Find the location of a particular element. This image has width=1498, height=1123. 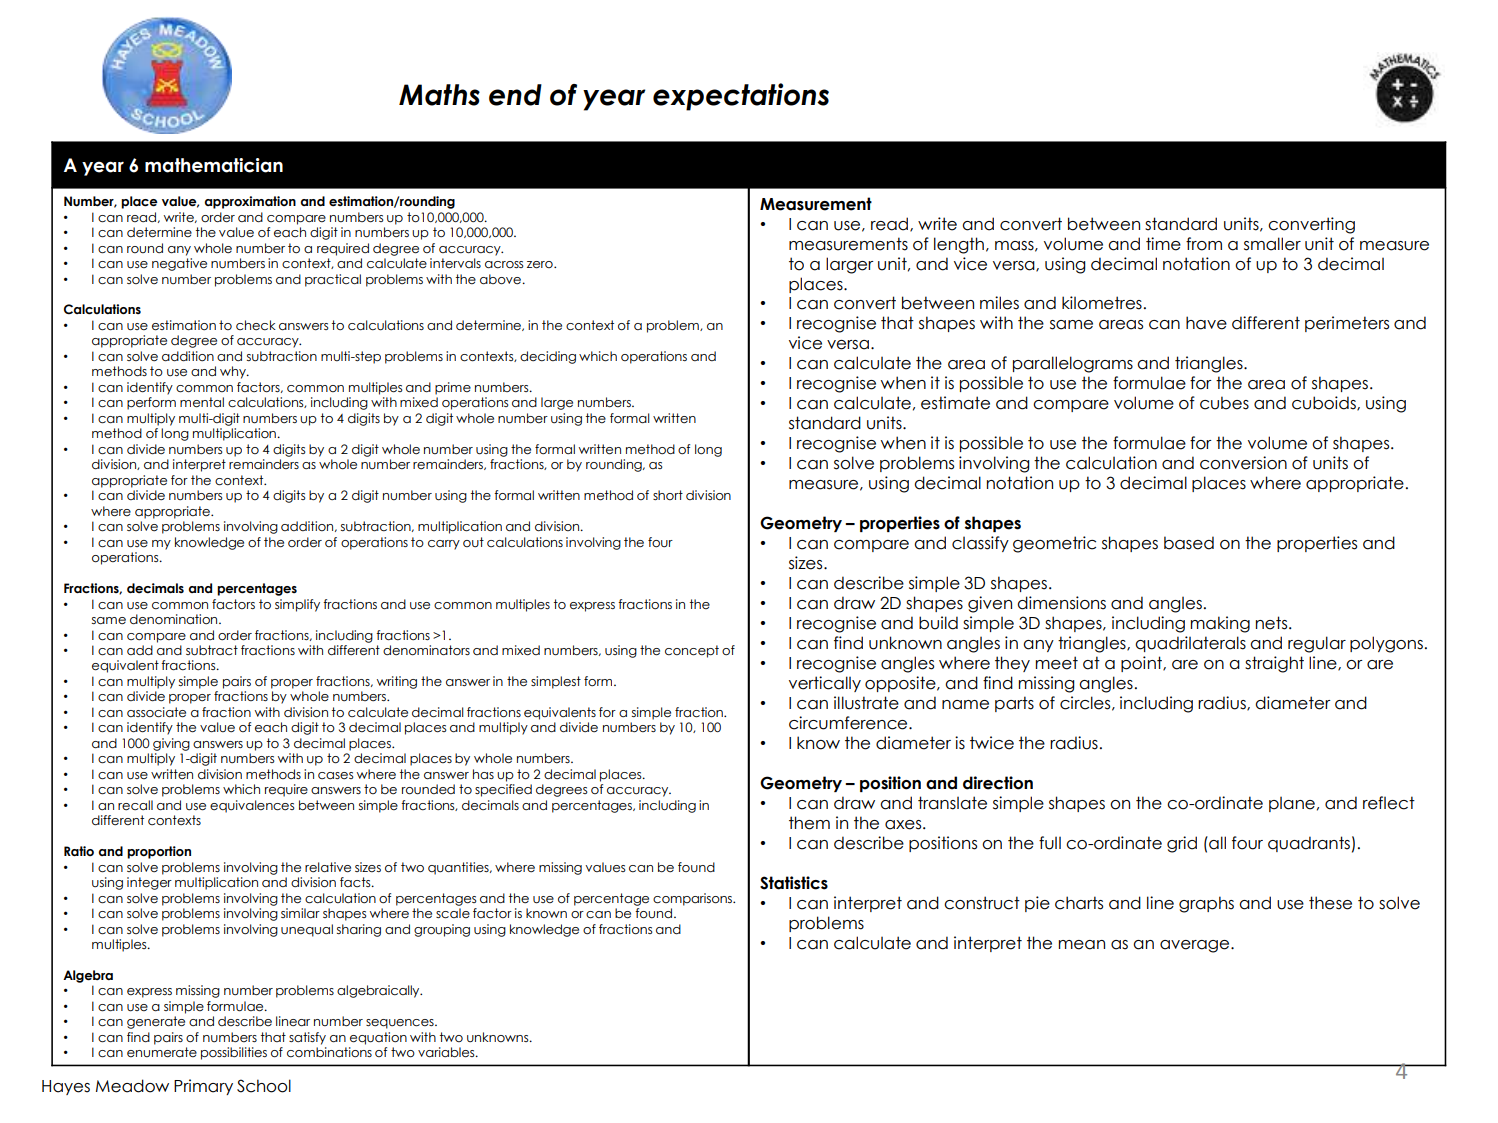

approximation is located at coordinates (250, 202).
